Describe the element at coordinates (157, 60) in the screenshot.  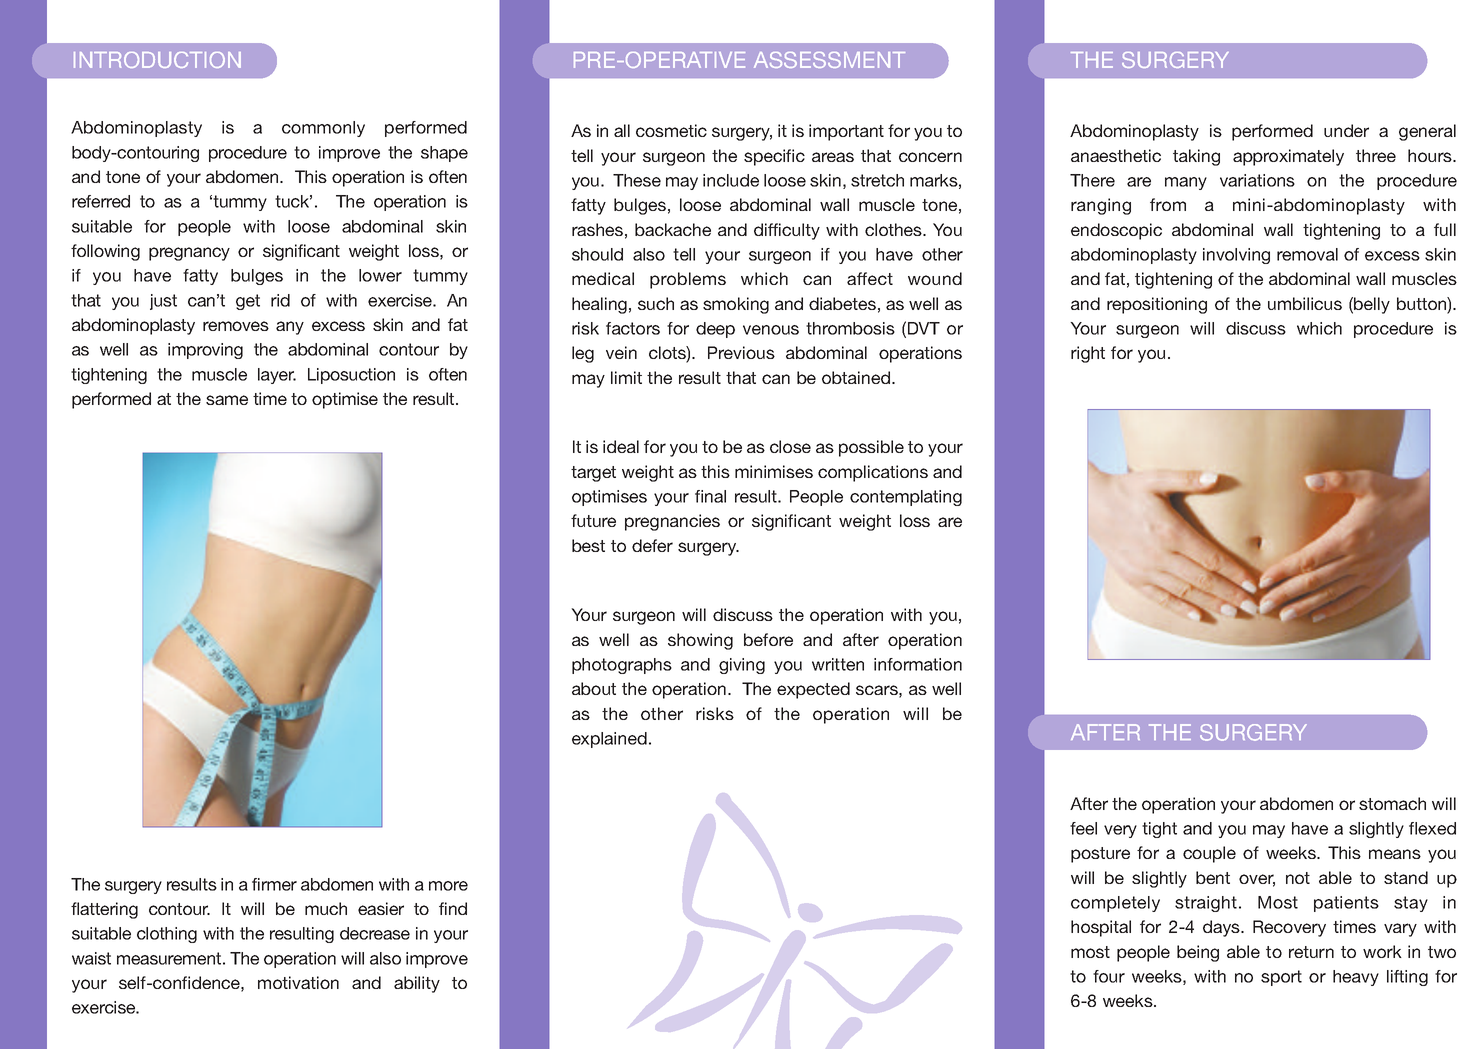
I see `INTRODUCTION` at that location.
